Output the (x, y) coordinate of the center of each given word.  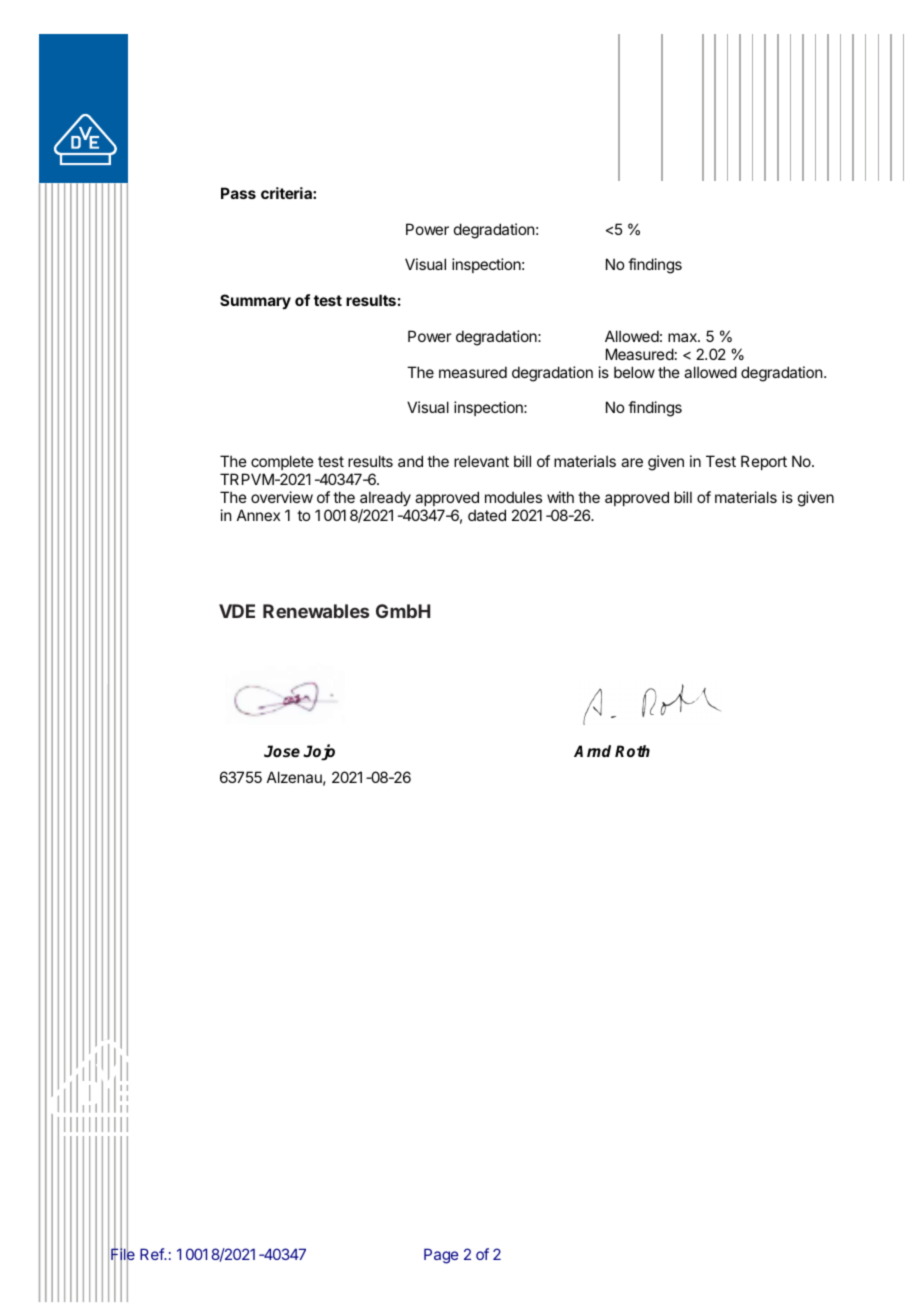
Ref (153, 1254)
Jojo (319, 752)
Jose (282, 751)
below (634, 372)
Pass (238, 193)
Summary (255, 301)
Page (441, 1256)
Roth (632, 751)
